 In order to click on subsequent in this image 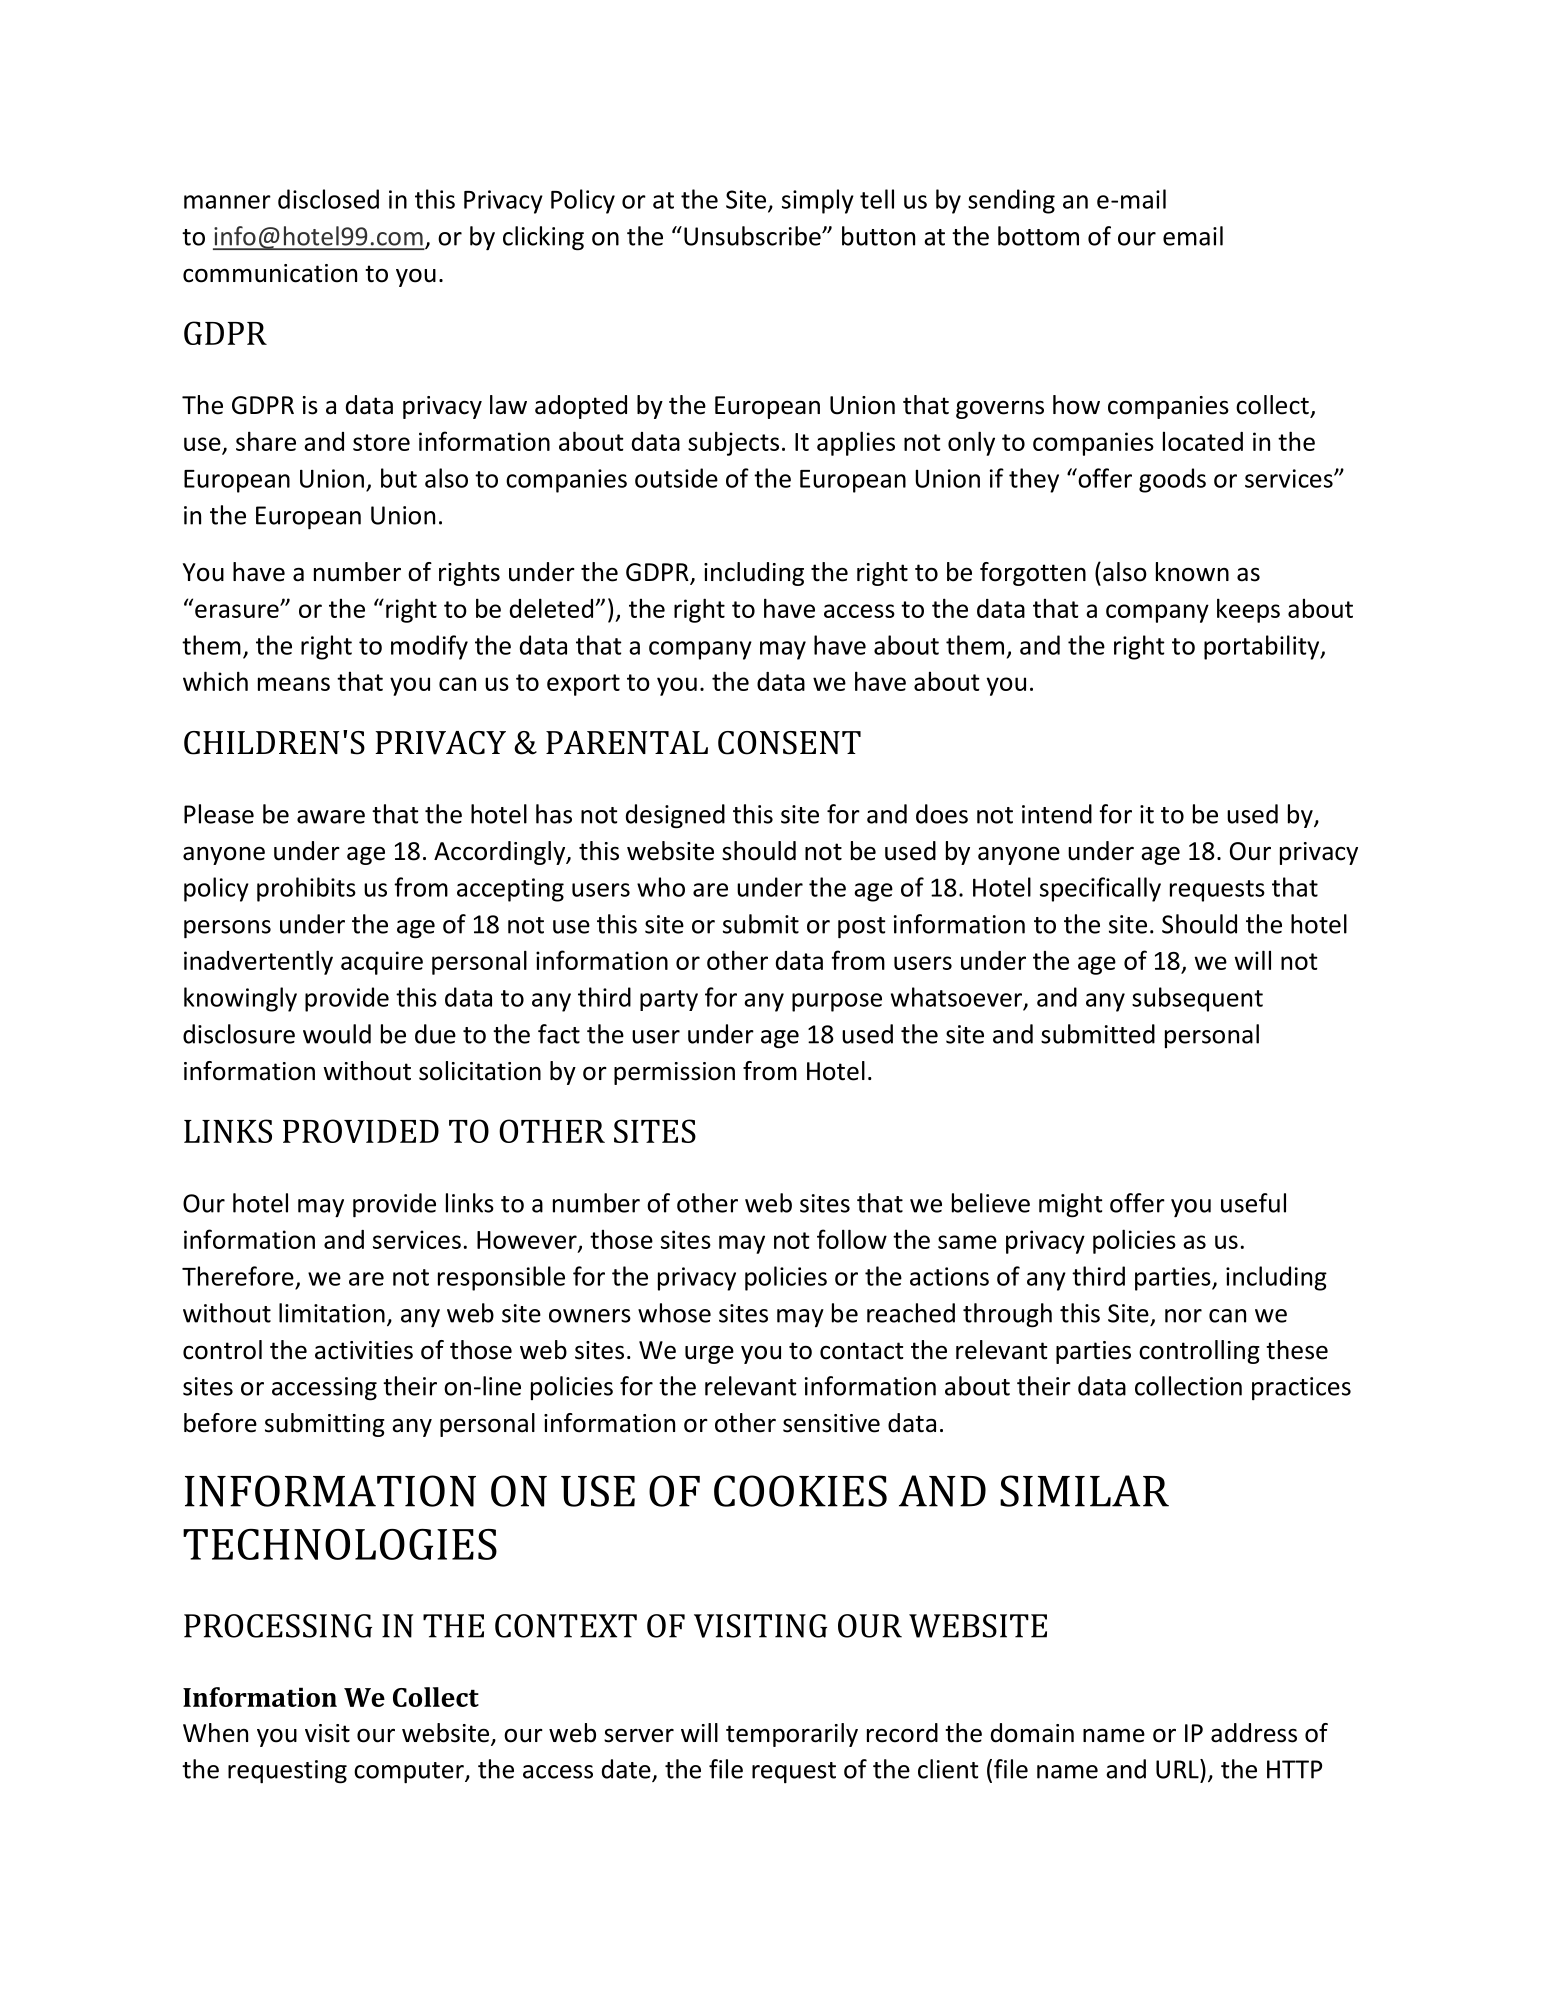, I will do `click(1197, 999)`.
